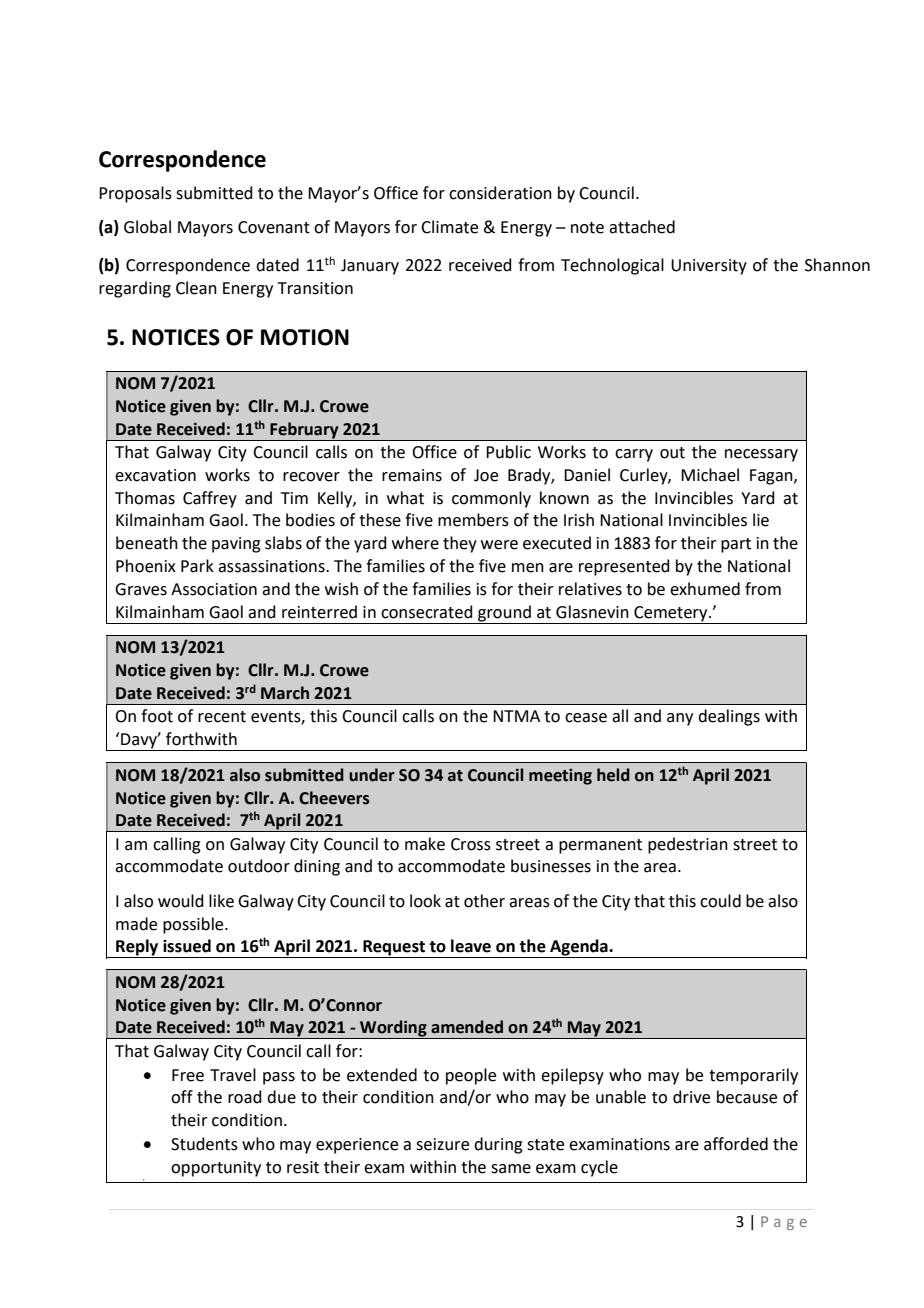 Image resolution: width=924 pixels, height=1308 pixels. What do you see at coordinates (473, 520) in the page?
I see `members` at bounding box center [473, 520].
